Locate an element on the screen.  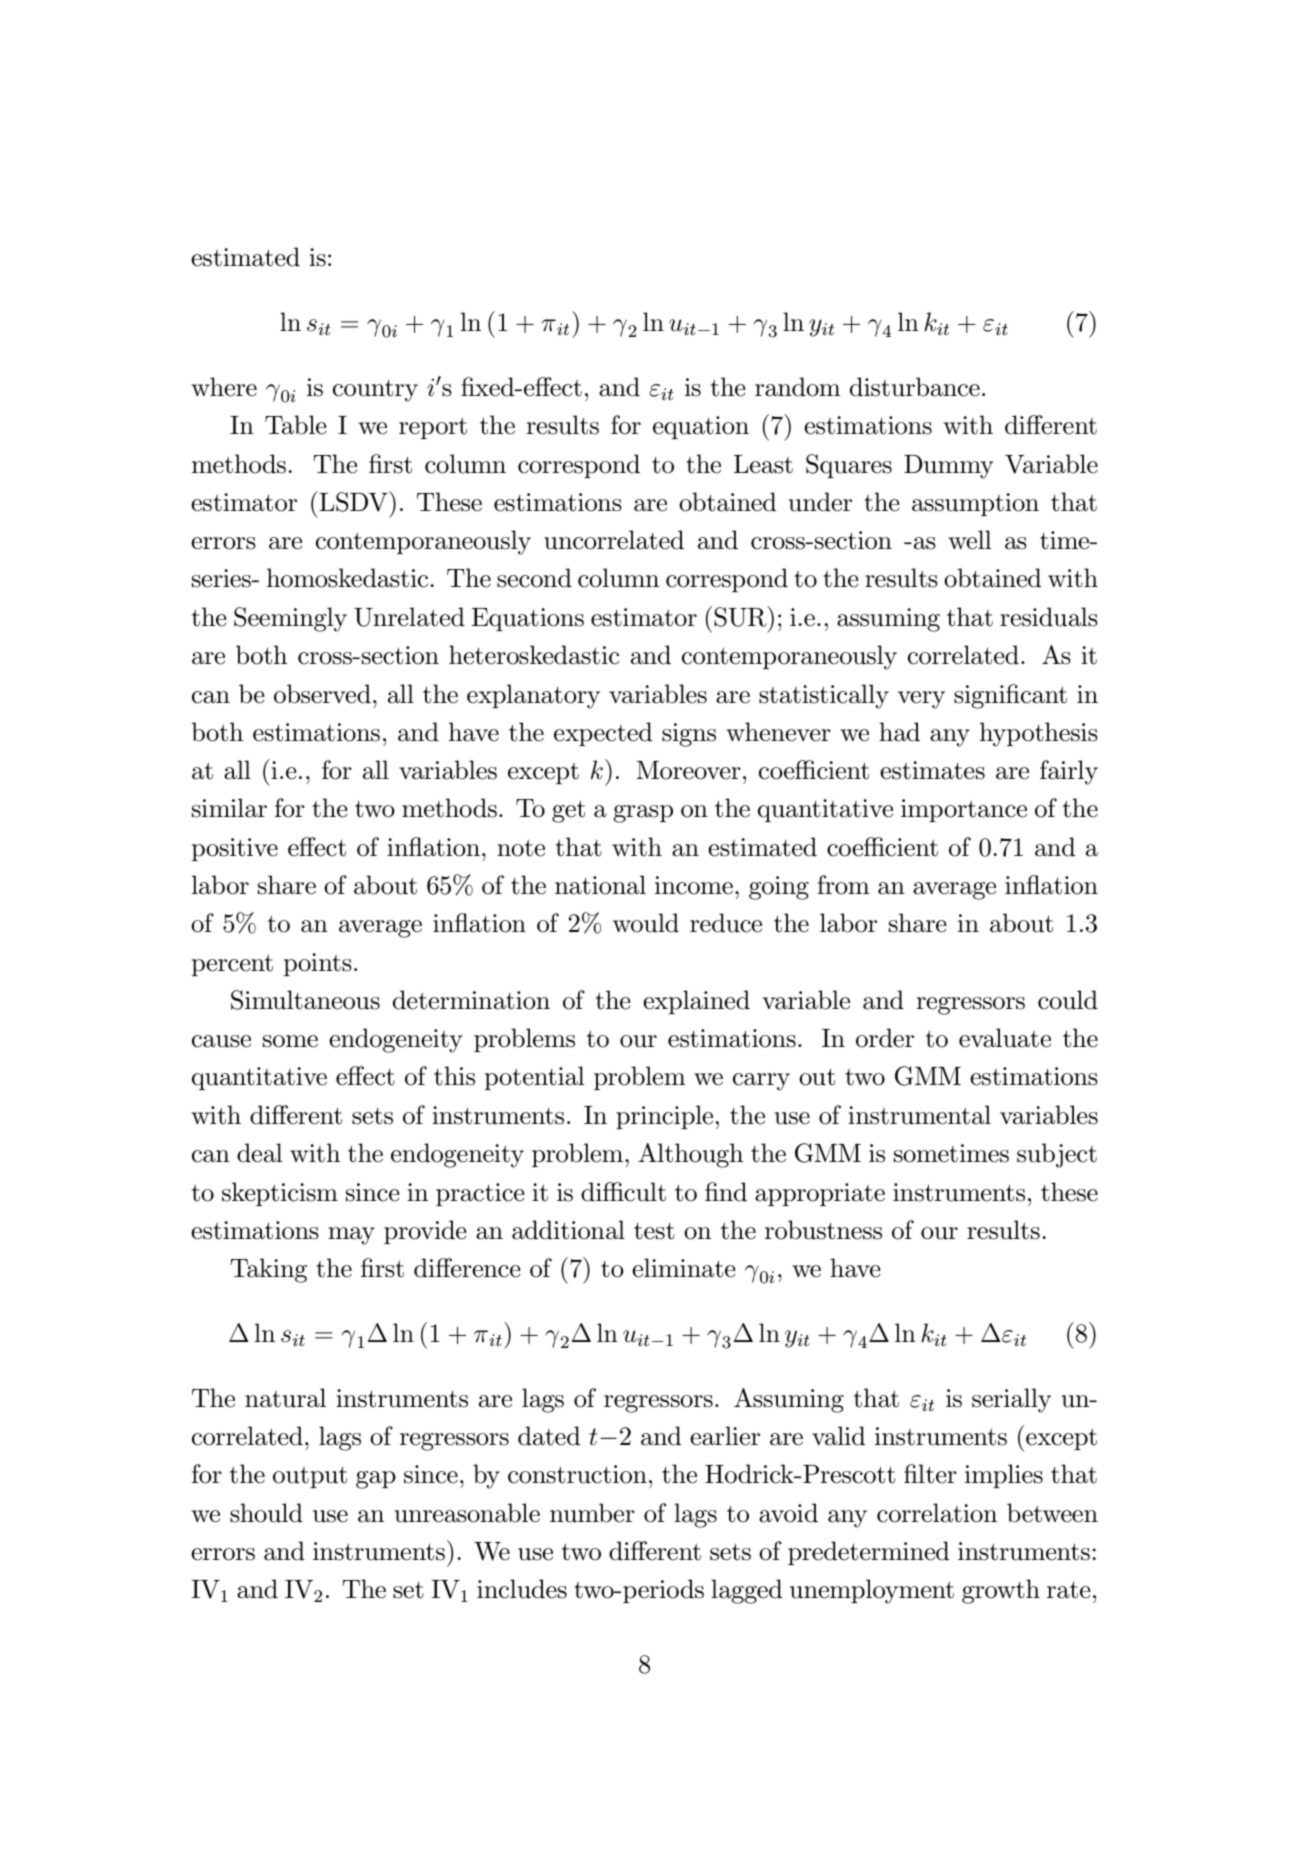
evaluate is located at coordinates (1005, 1038).
